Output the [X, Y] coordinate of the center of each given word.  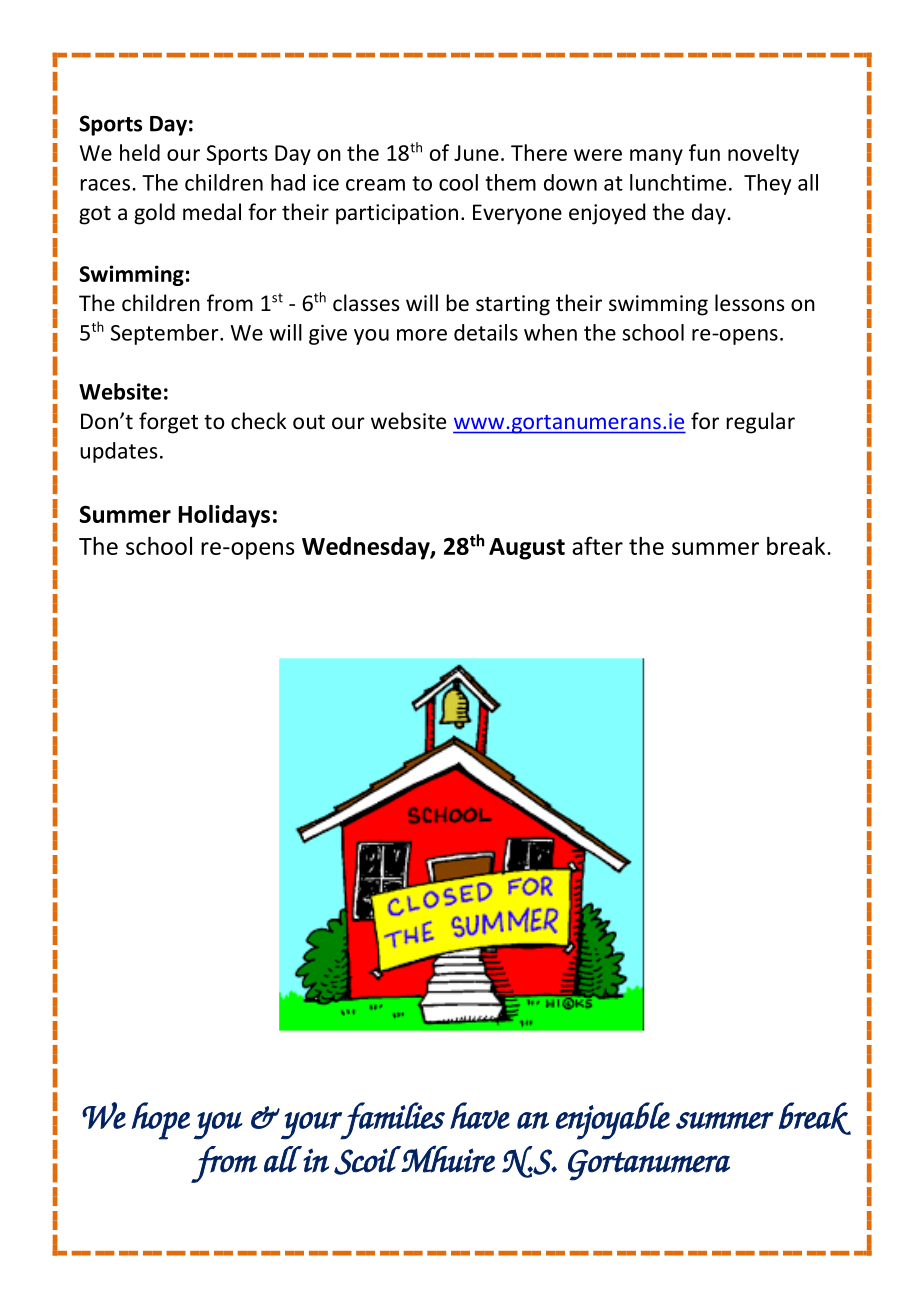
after [597, 545]
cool [458, 182]
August [527, 549]
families [392, 1121]
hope [160, 1121]
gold [154, 214]
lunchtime [678, 182]
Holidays [224, 516]
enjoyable [613, 1121]
